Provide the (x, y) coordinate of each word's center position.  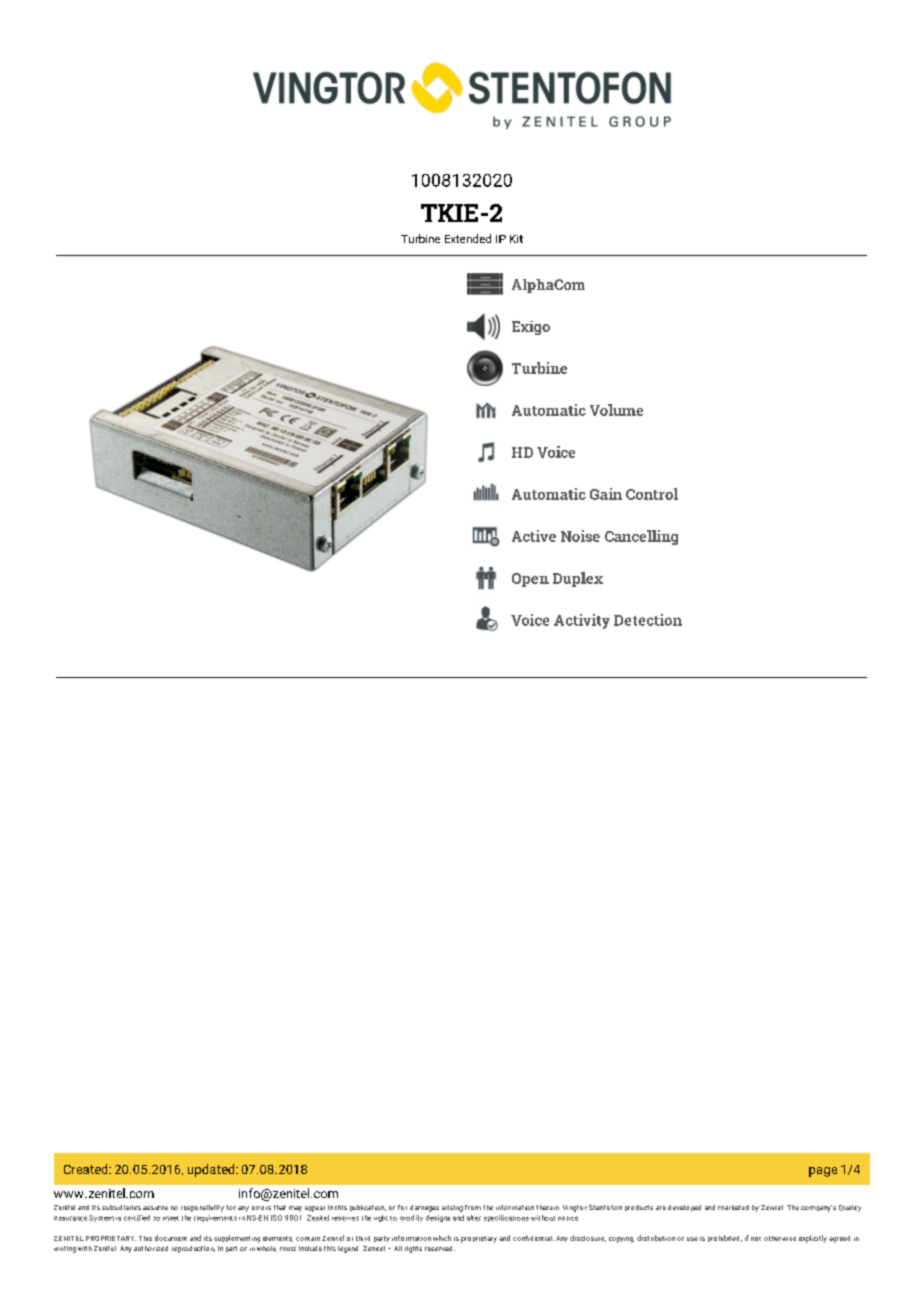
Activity (582, 621)
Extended (468, 238)
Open (530, 580)
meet (171, 1218)
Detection (648, 620)
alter (474, 1218)
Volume (616, 410)
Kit (516, 239)
